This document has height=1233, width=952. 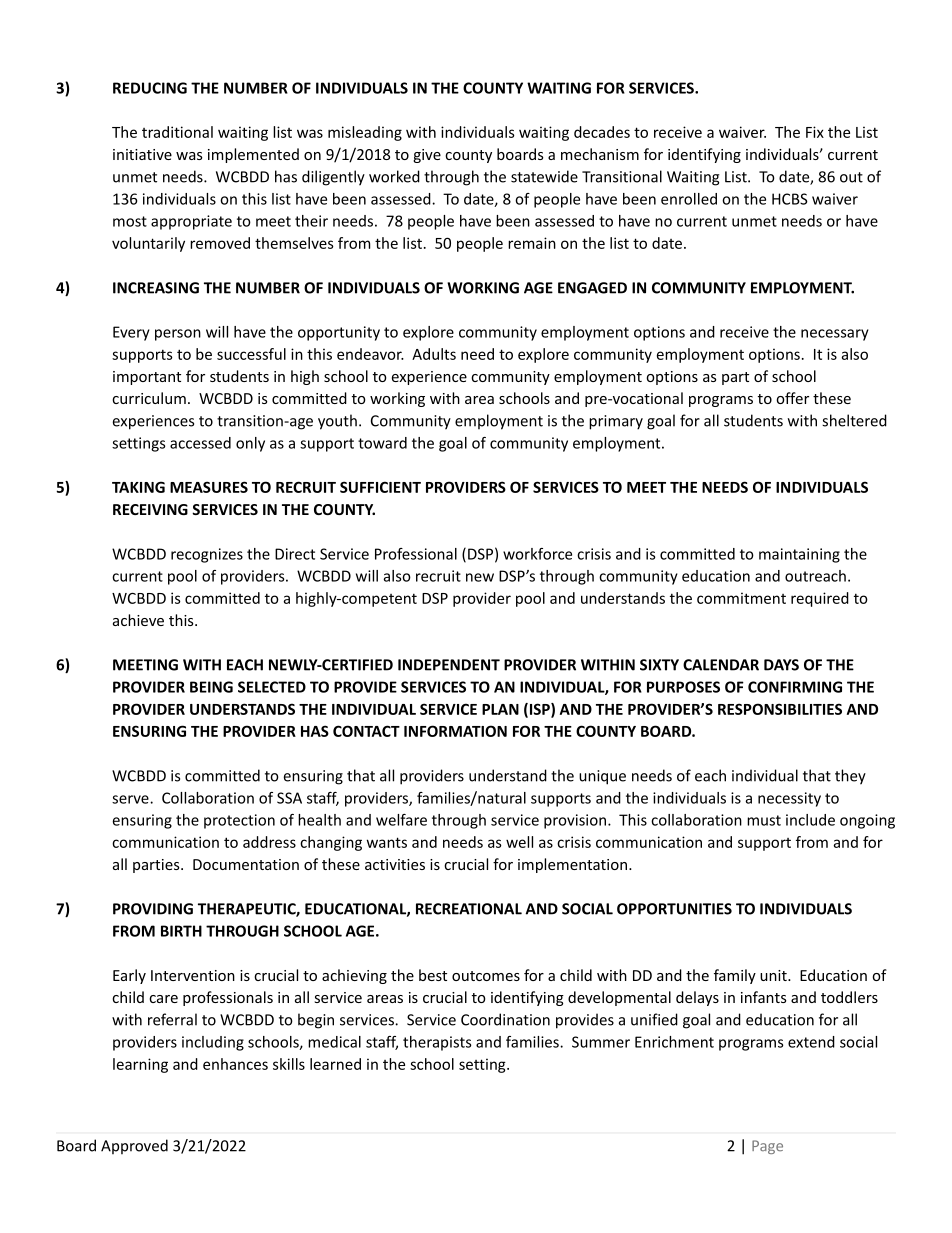 I want to click on Fix, so click(x=815, y=132).
